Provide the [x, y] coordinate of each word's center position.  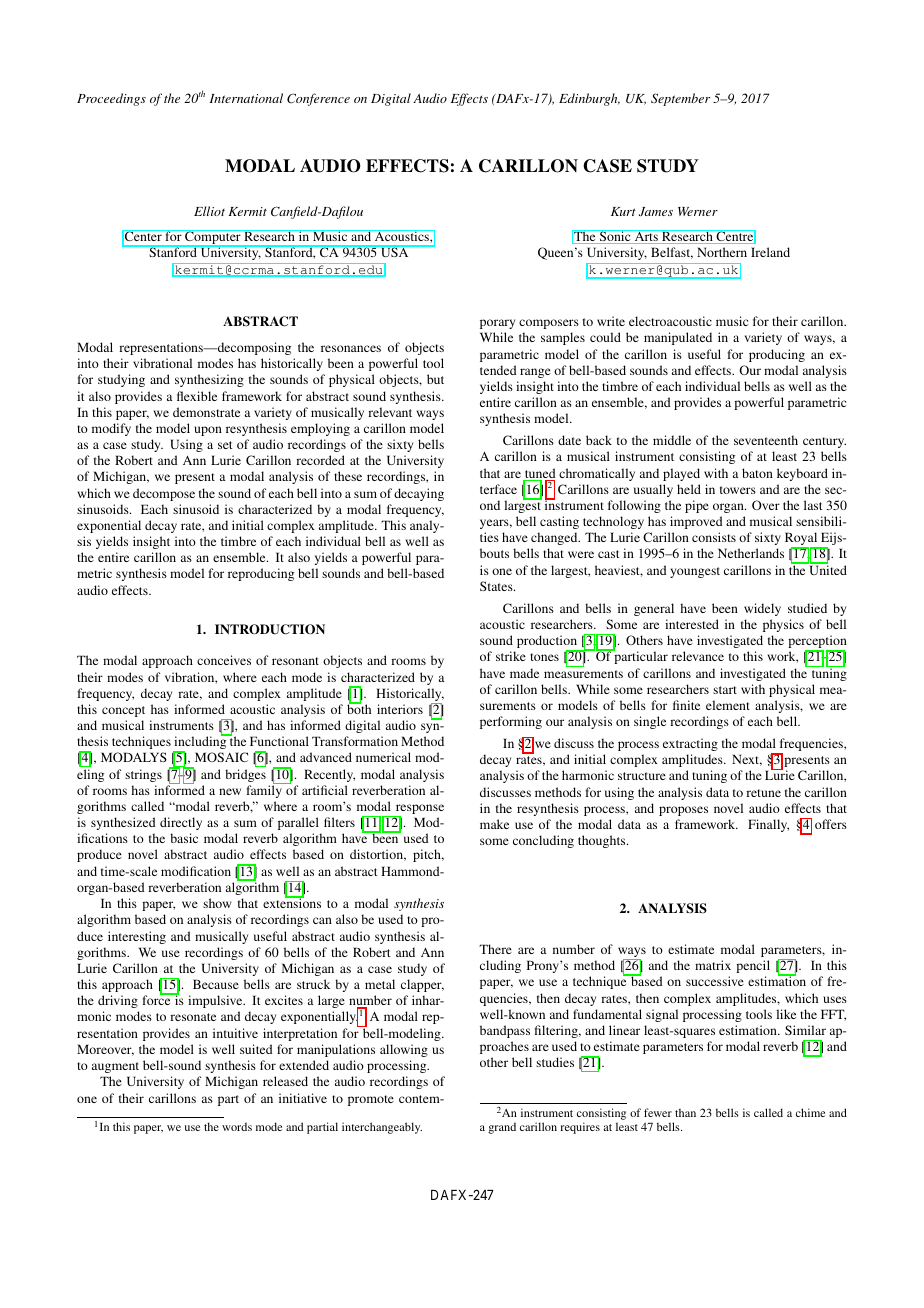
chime [810, 1112]
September [680, 99]
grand [502, 1128]
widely [762, 609]
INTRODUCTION [270, 629]
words [237, 1126]
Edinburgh [589, 99]
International [246, 98]
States [497, 586]
